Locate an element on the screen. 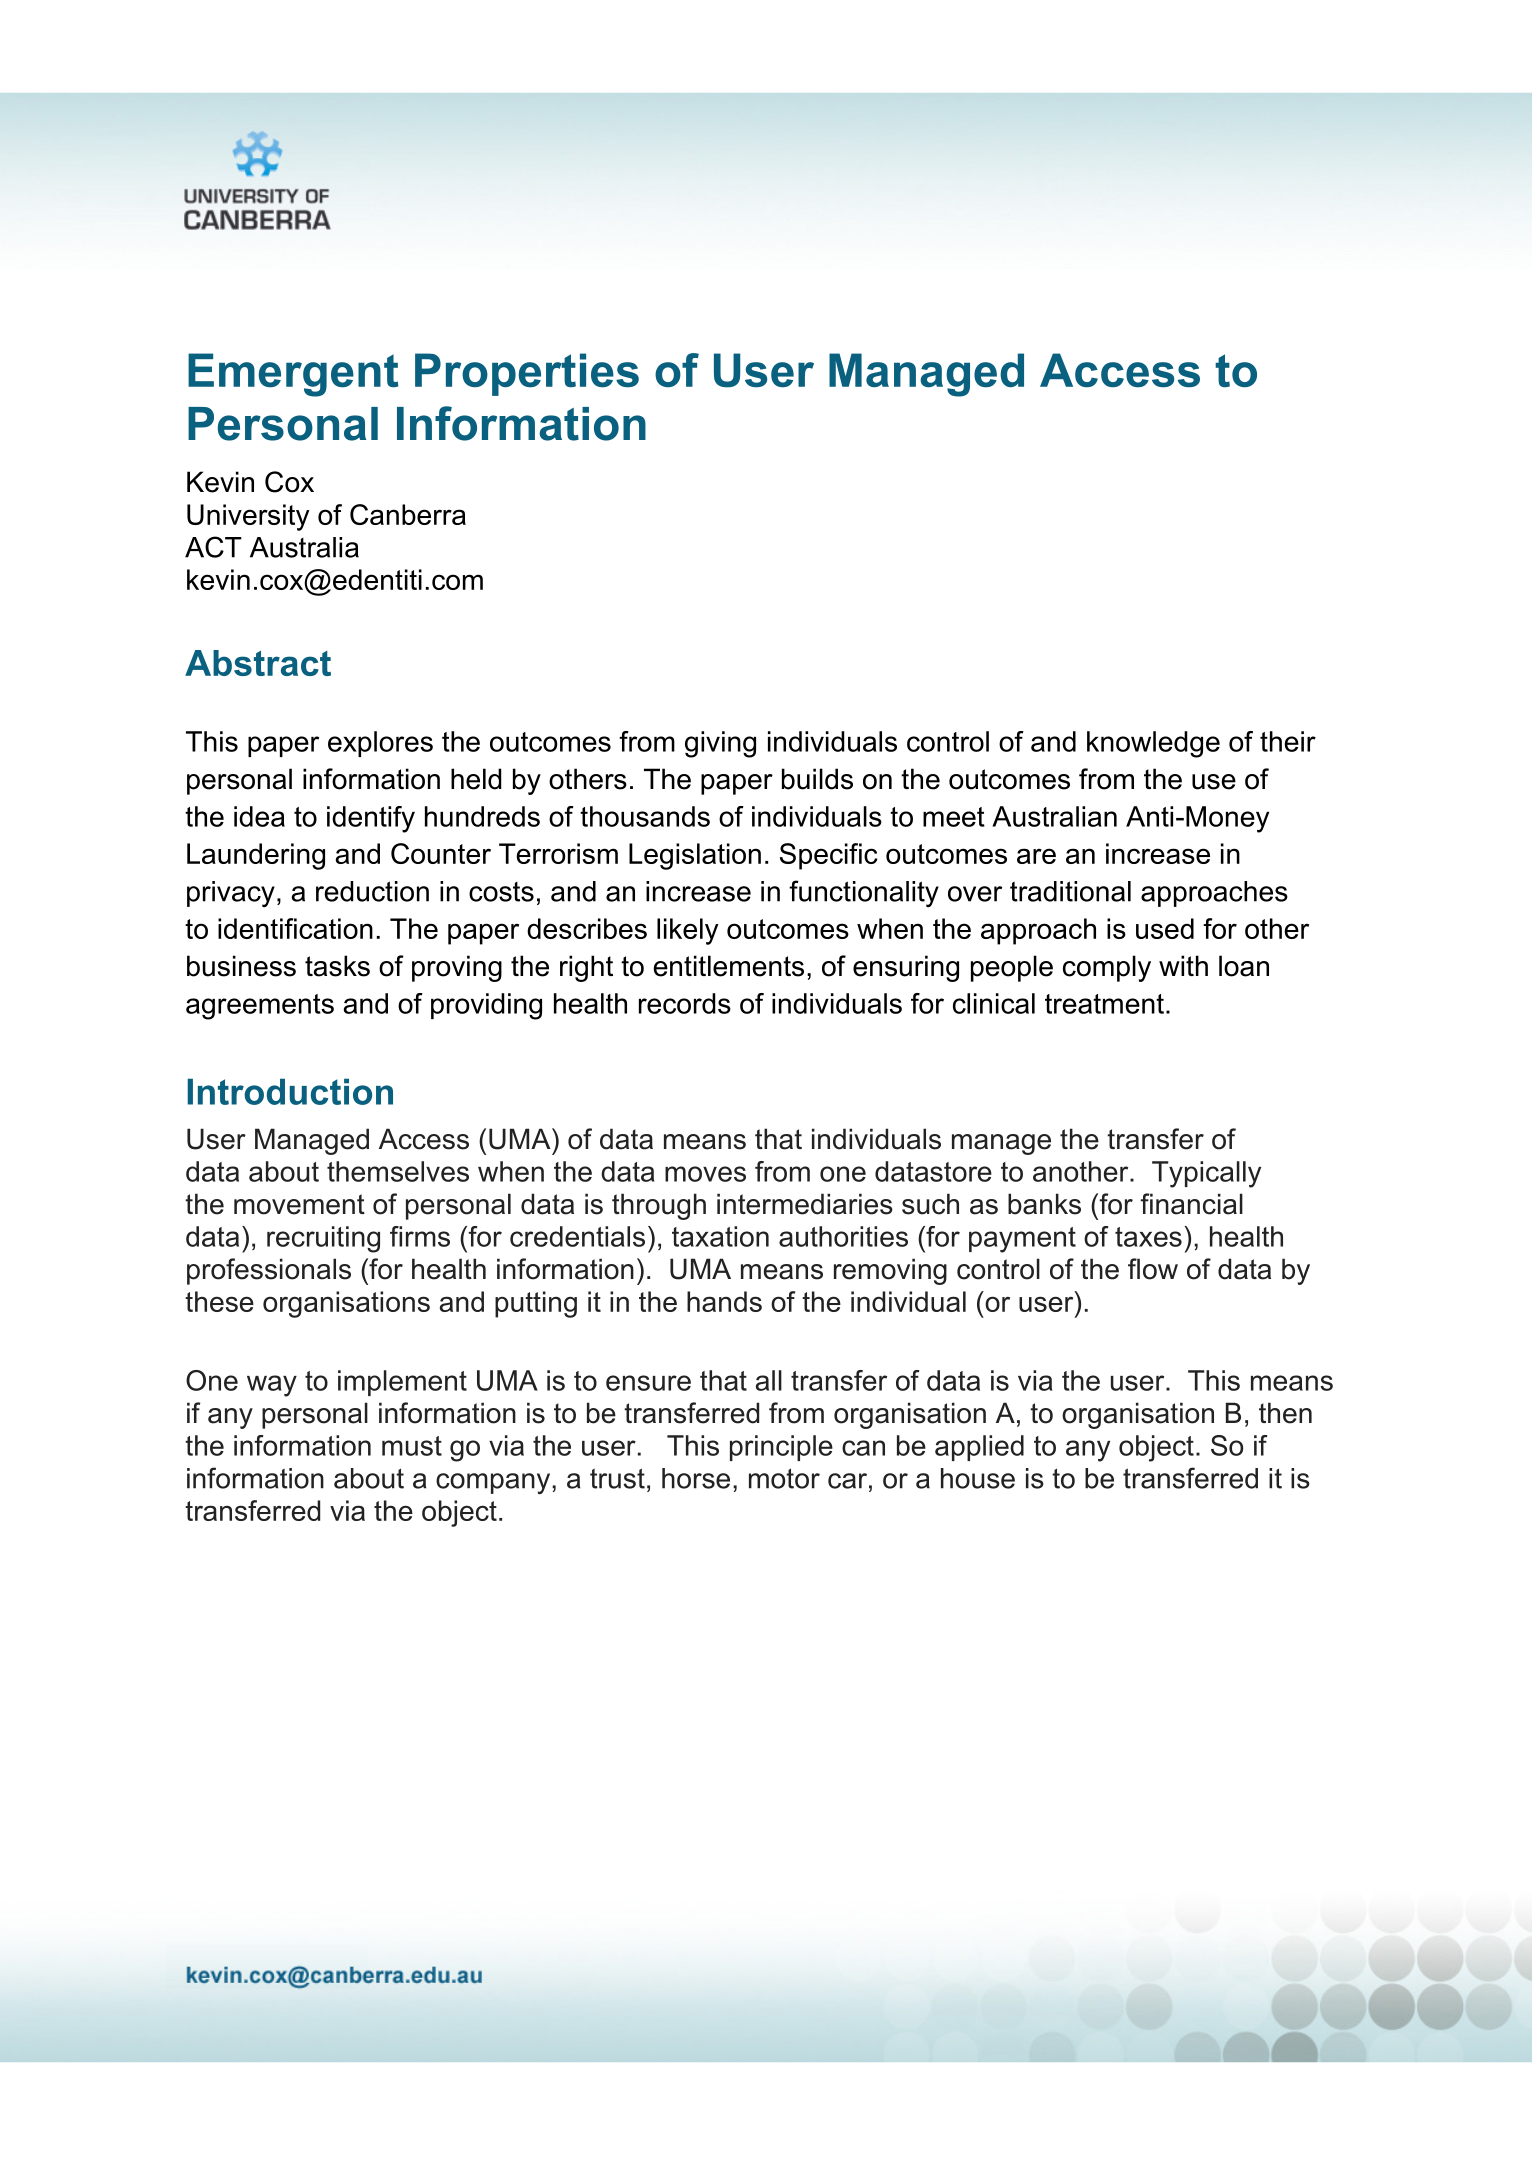 This screenshot has width=1532, height=2166. then is located at coordinates (1285, 1413).
